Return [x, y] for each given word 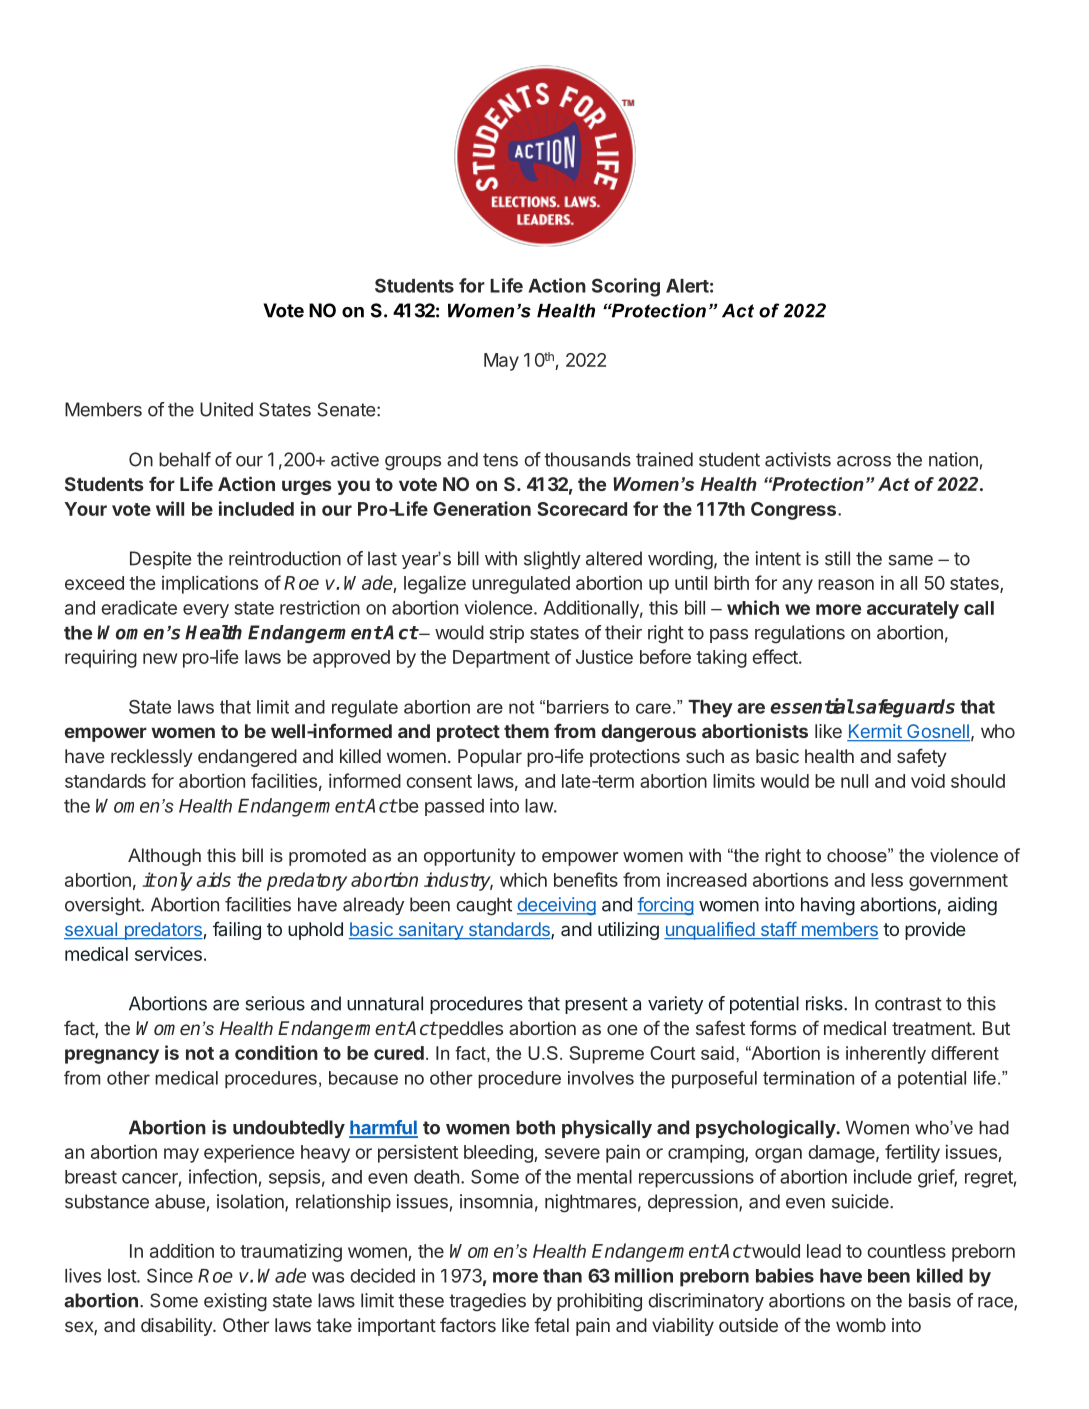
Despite [160, 560]
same [911, 560]
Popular [490, 758]
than [562, 1276]
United [226, 409]
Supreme [606, 1055]
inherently [886, 1055]
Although [164, 857]
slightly [552, 560]
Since [170, 1275]
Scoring [626, 287]
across [864, 461]
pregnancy [112, 1056]
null [854, 781]
